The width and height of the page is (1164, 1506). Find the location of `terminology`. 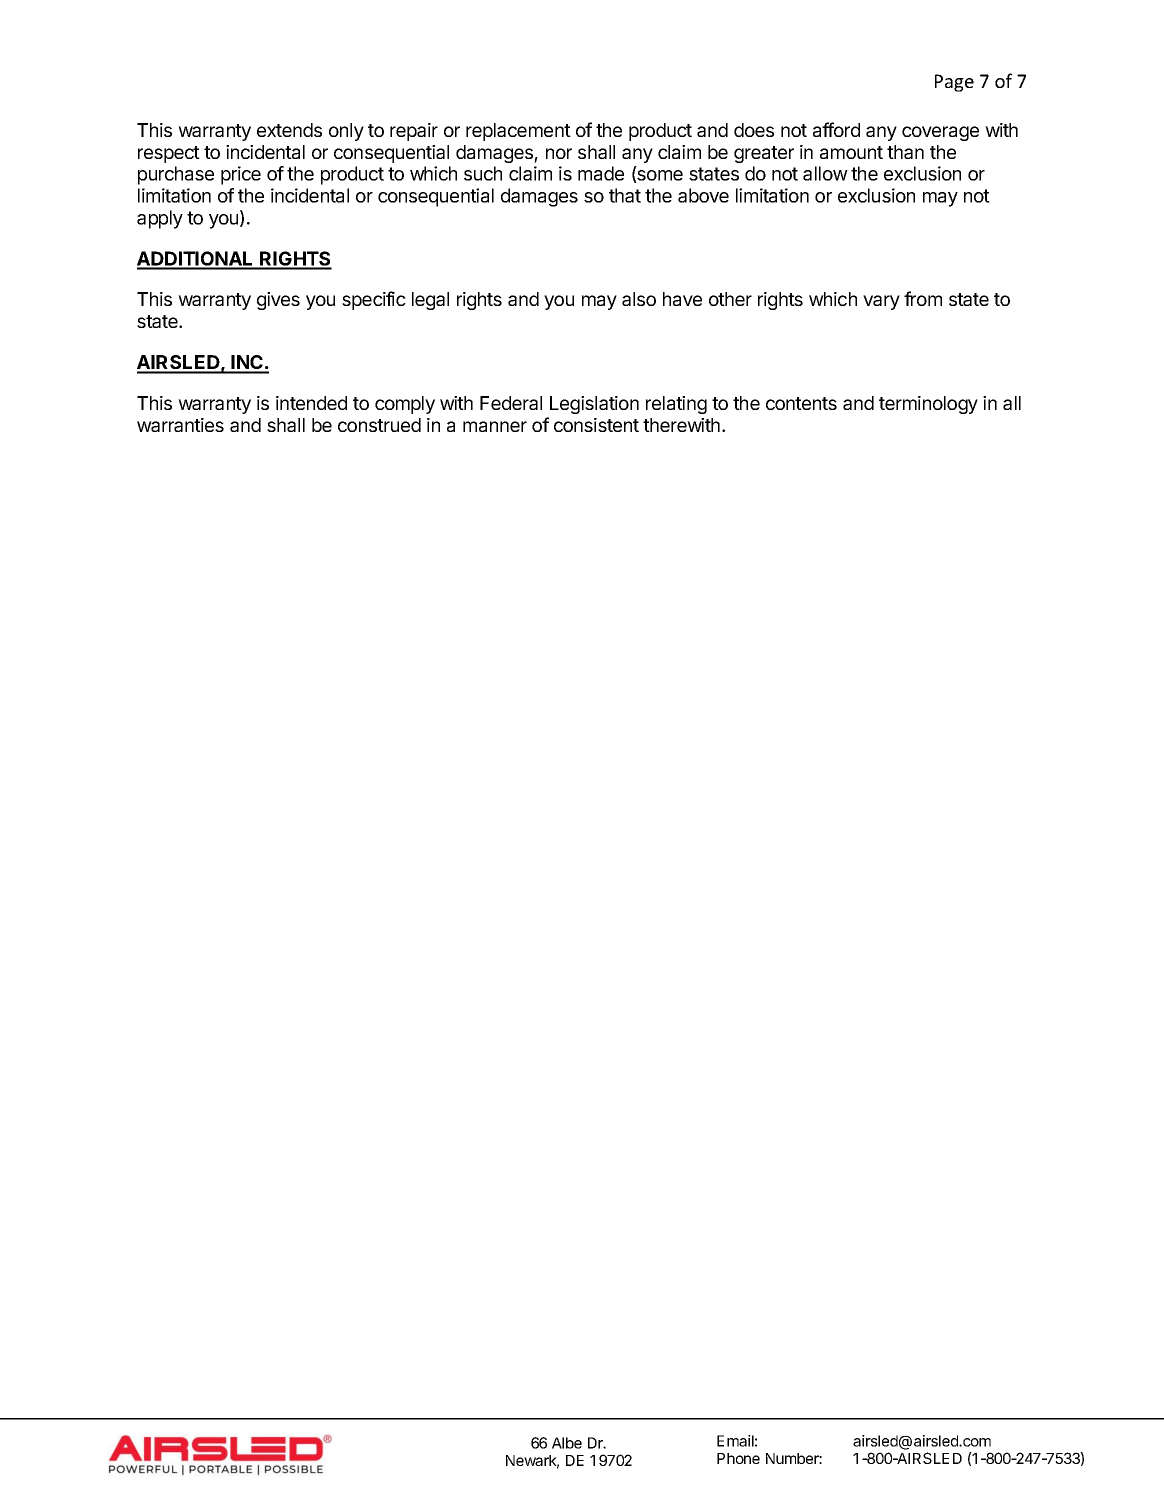

terminology is located at coordinates (928, 405).
